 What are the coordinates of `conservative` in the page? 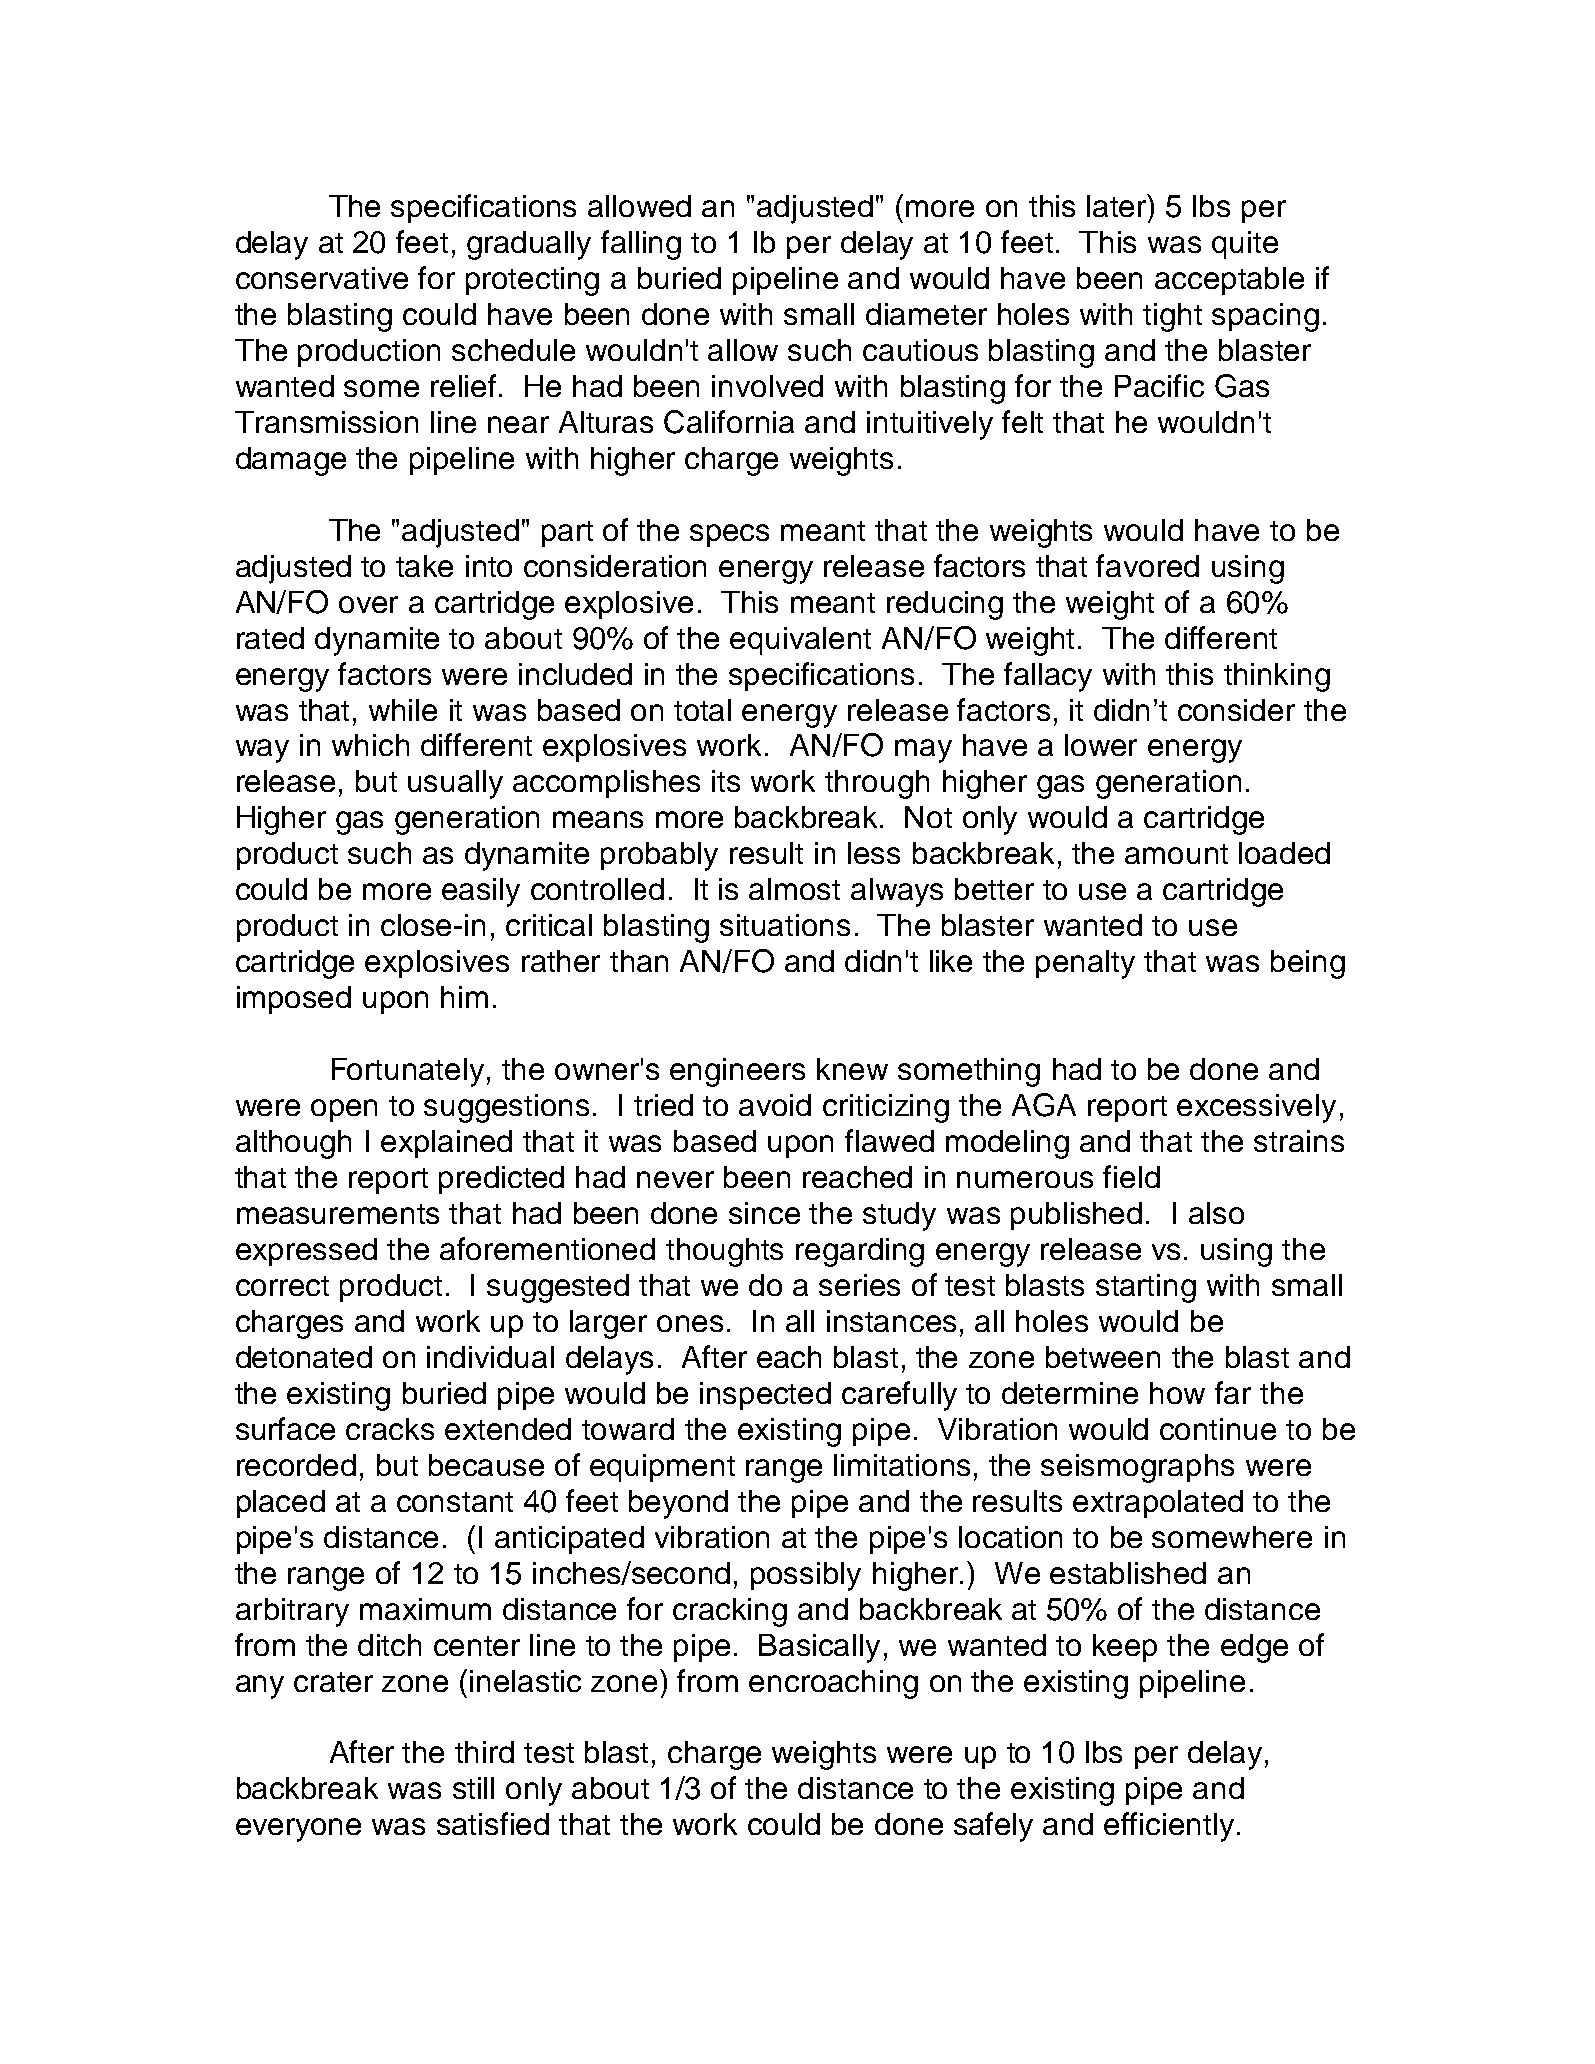 It's located at (322, 278).
